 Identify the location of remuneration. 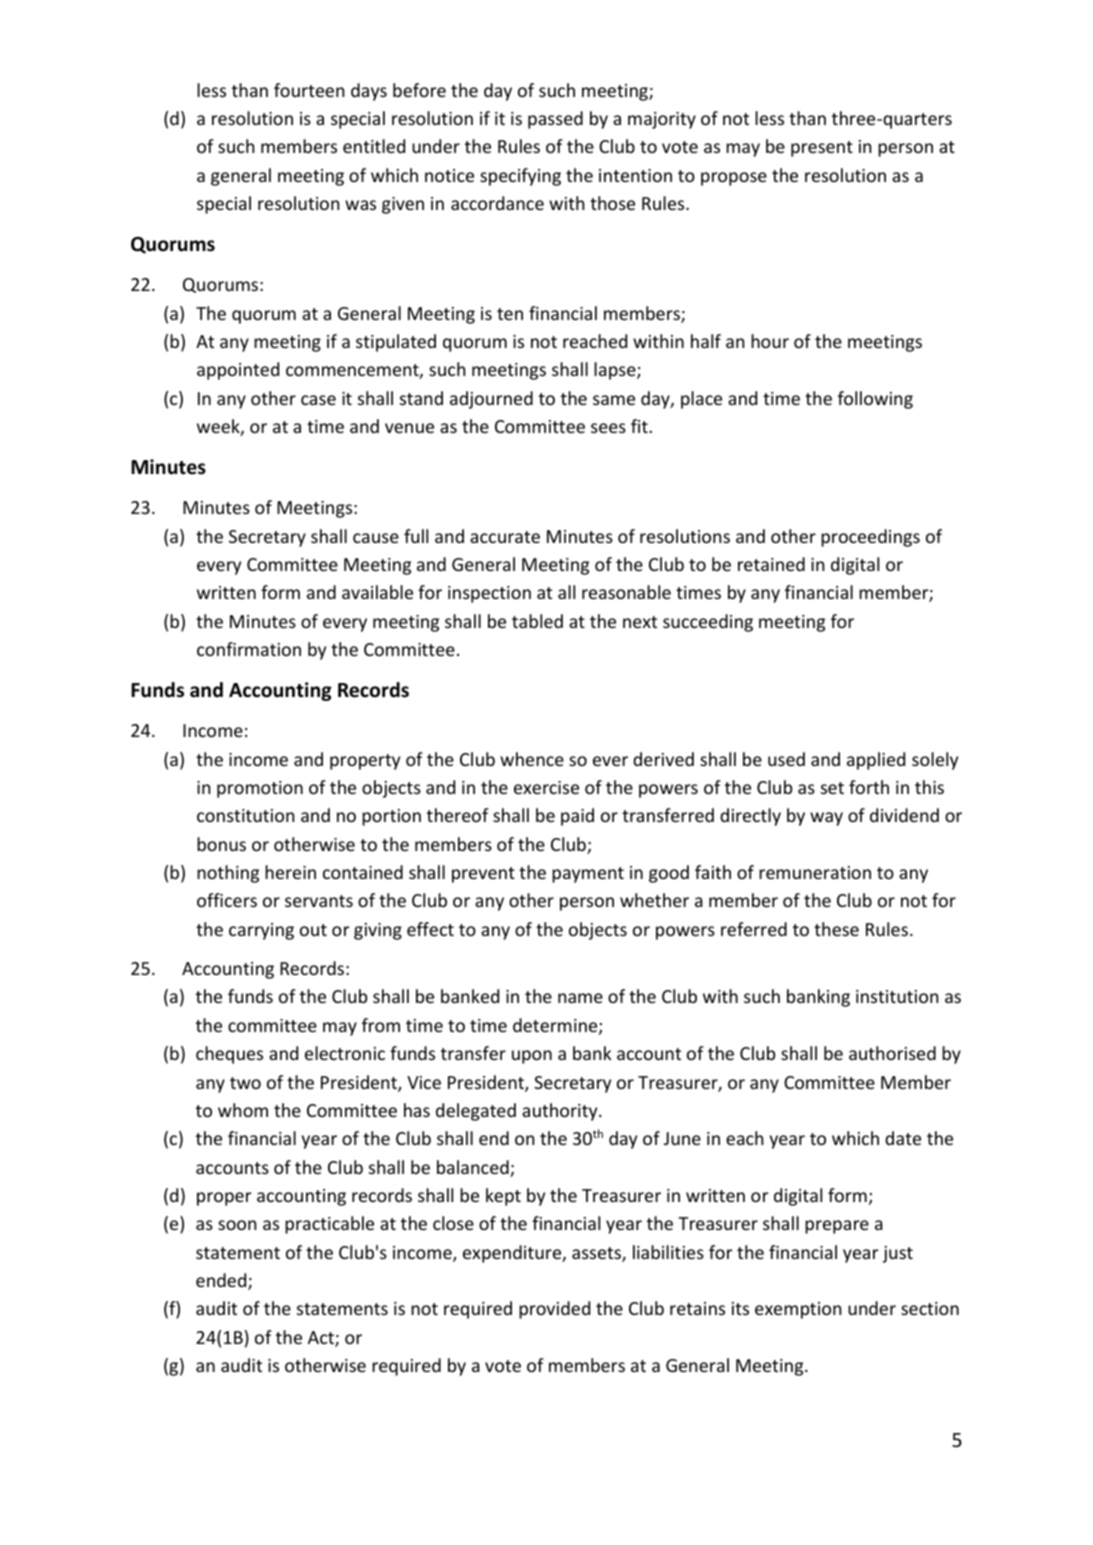
(815, 872).
